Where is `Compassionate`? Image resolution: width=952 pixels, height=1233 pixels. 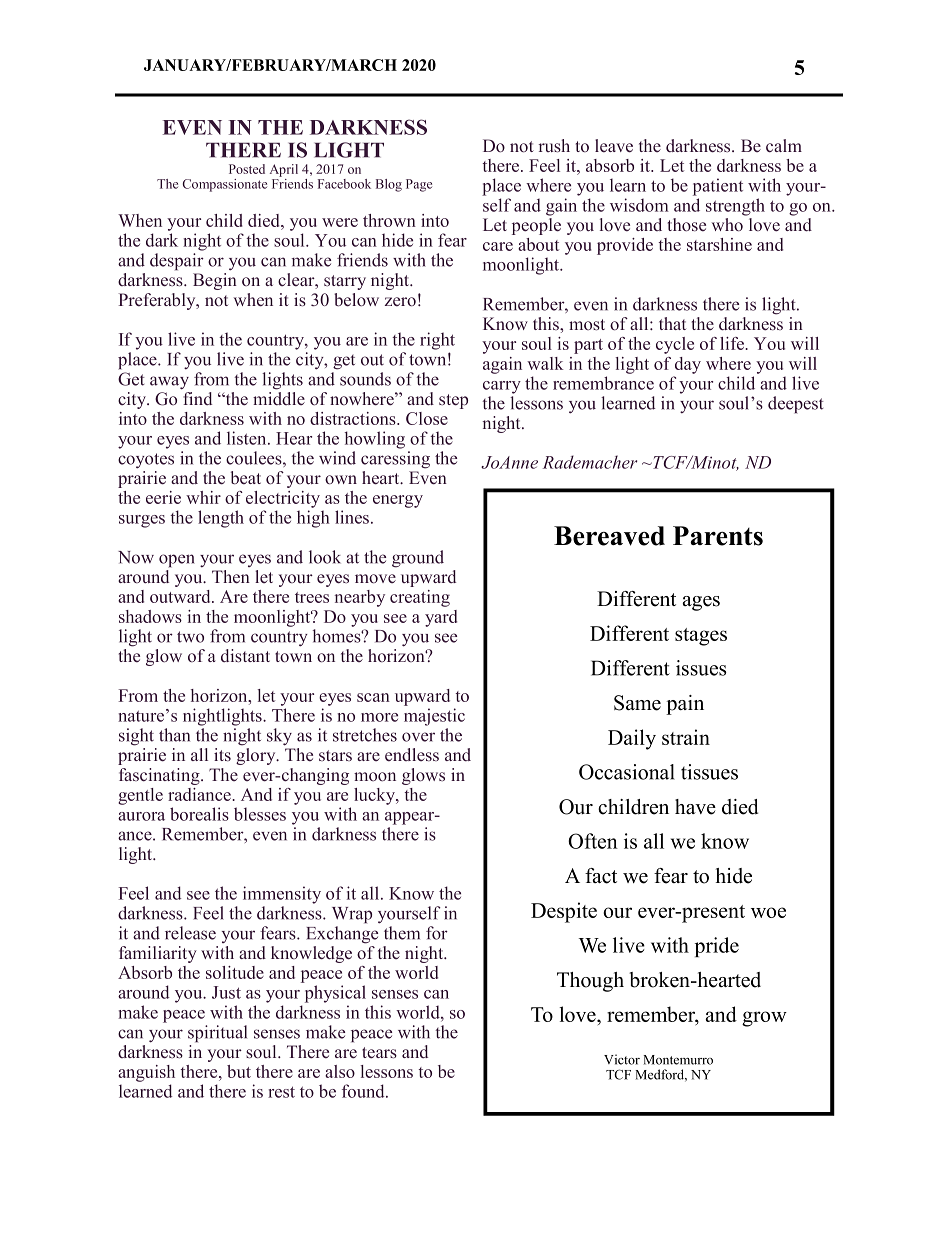
Compassionate is located at coordinates (225, 185).
